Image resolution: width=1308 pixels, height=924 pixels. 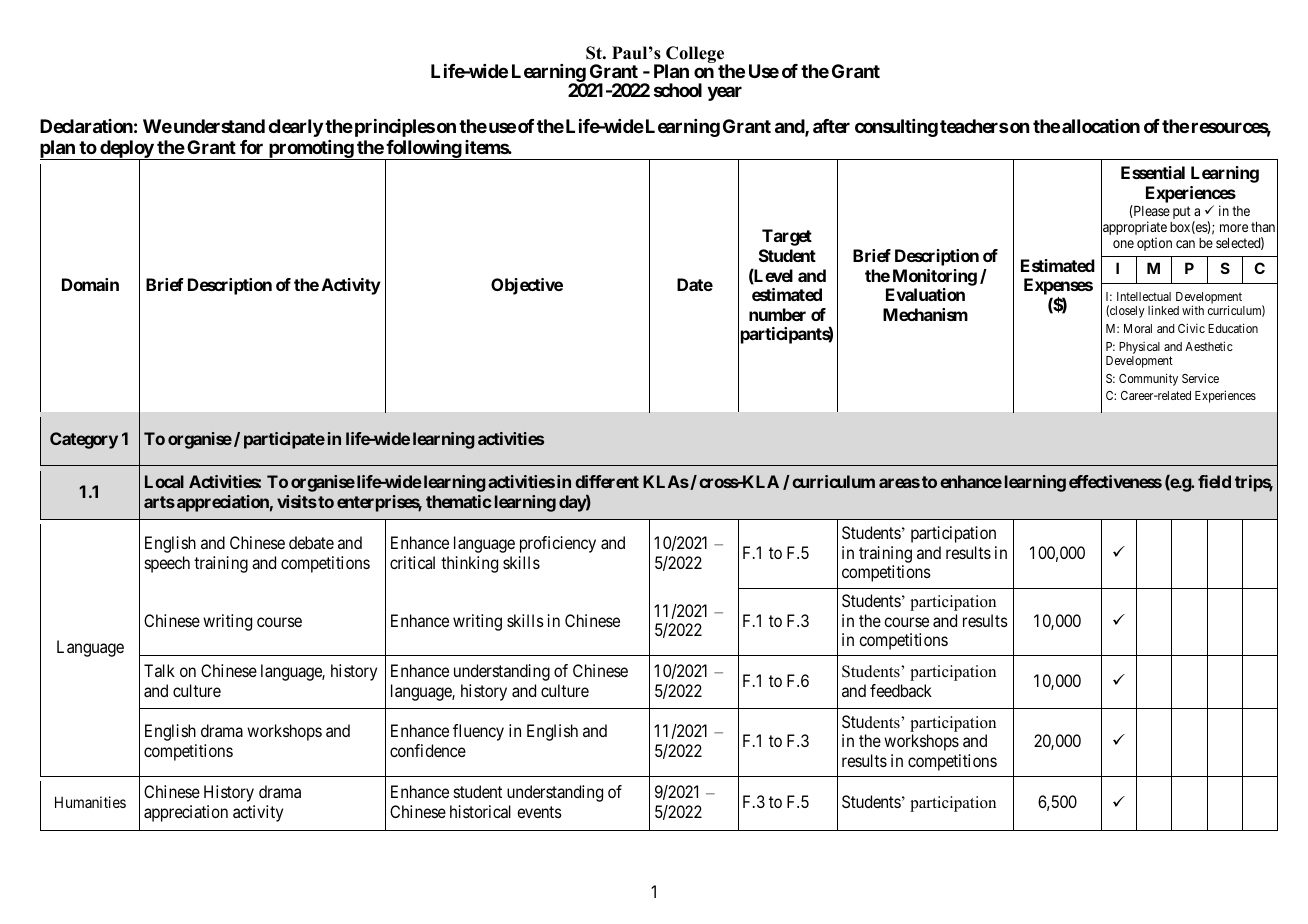 I want to click on Community, so click(x=1148, y=379).
